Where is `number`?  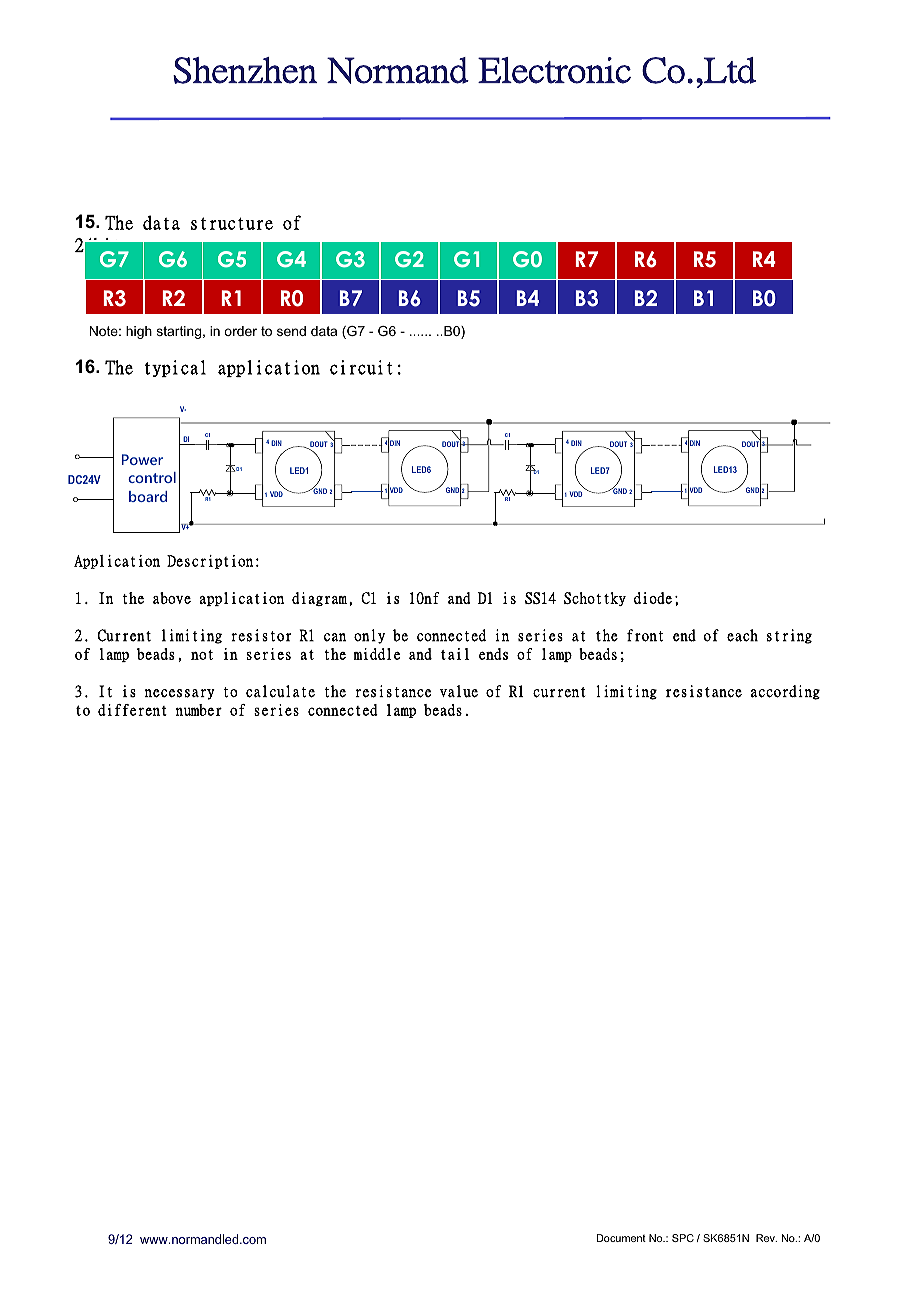
number is located at coordinates (198, 710).
